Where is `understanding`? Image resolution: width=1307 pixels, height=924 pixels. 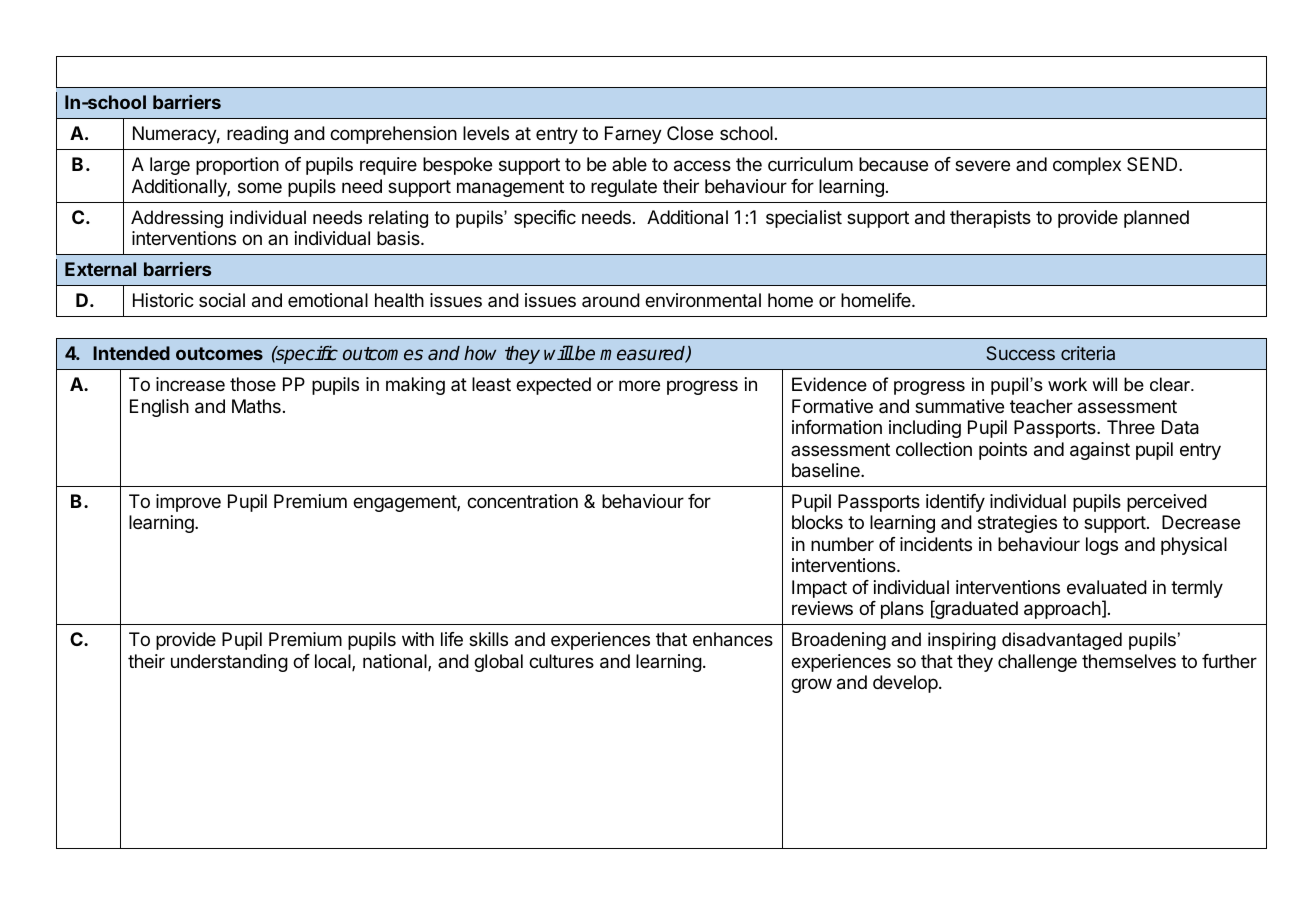 understanding is located at coordinates (229, 663).
